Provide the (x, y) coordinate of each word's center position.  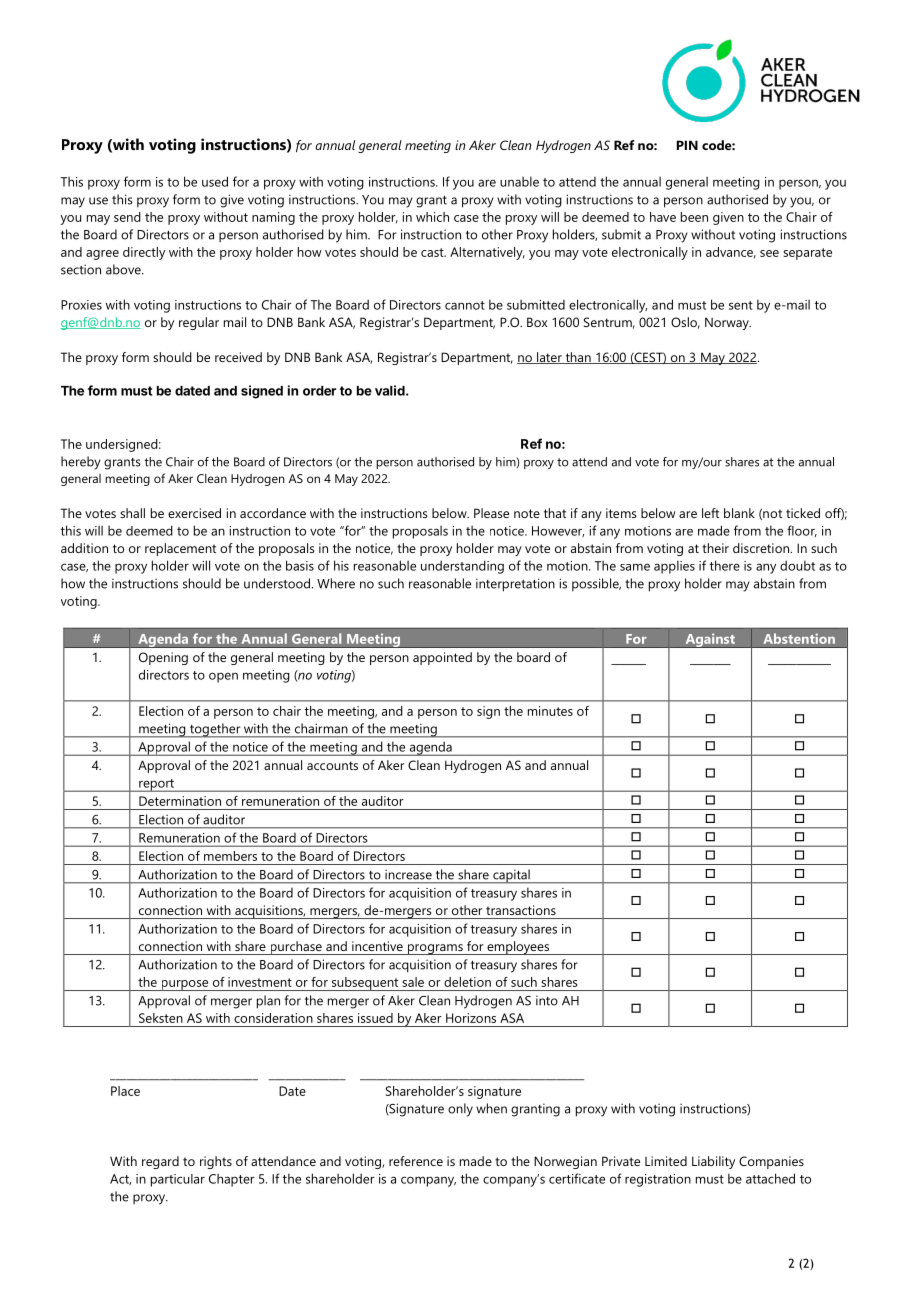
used (215, 181)
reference (416, 1161)
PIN (687, 145)
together (215, 730)
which (432, 217)
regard (160, 1162)
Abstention (799, 638)
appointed (442, 658)
